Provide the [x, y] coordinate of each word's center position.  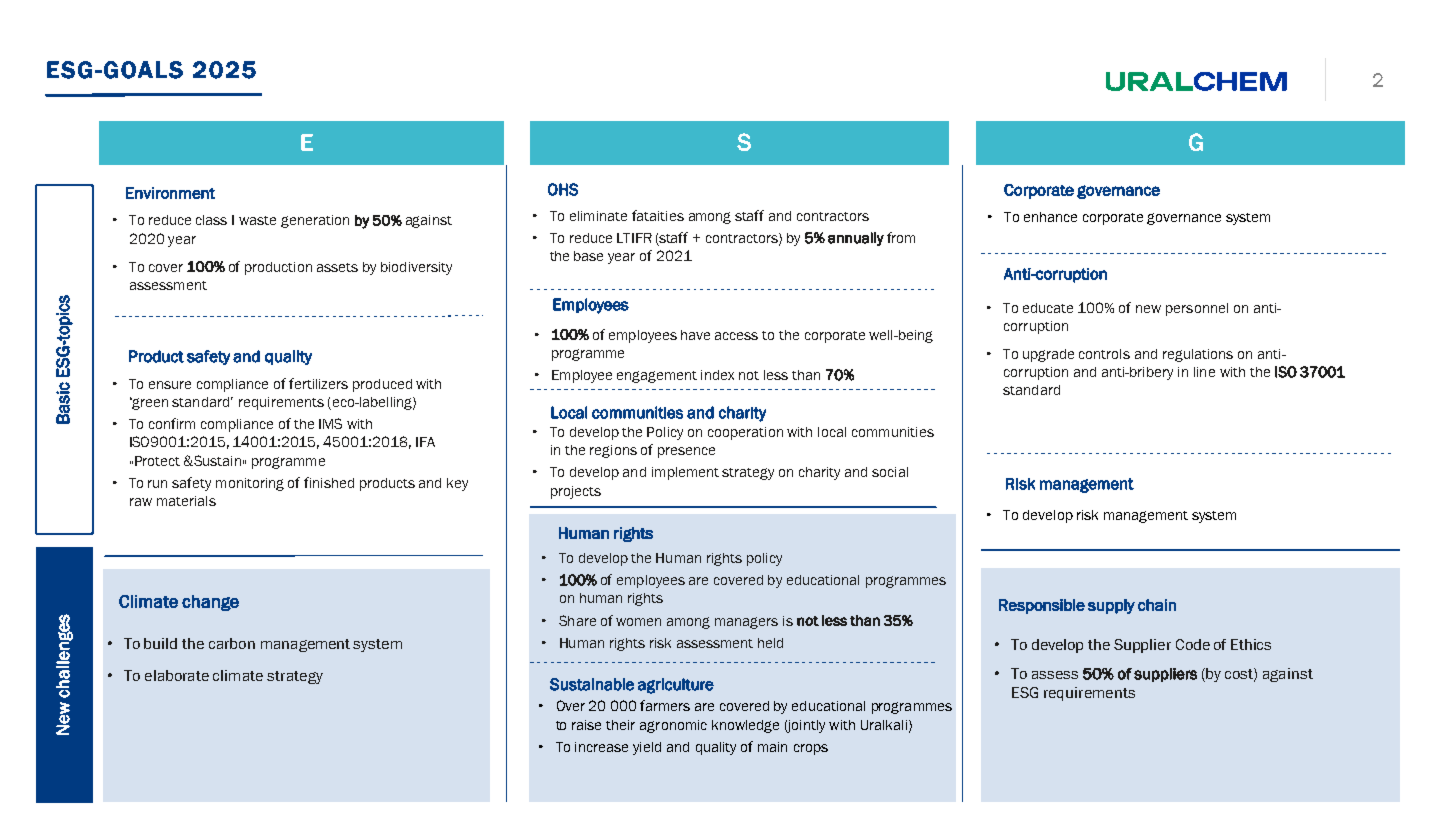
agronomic [673, 726]
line [1204, 372]
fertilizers [318, 383]
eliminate [598, 216]
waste [257, 220]
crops [811, 749]
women [638, 622]
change [210, 603]
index [717, 375]
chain [1157, 605]
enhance [1050, 217]
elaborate [177, 675]
